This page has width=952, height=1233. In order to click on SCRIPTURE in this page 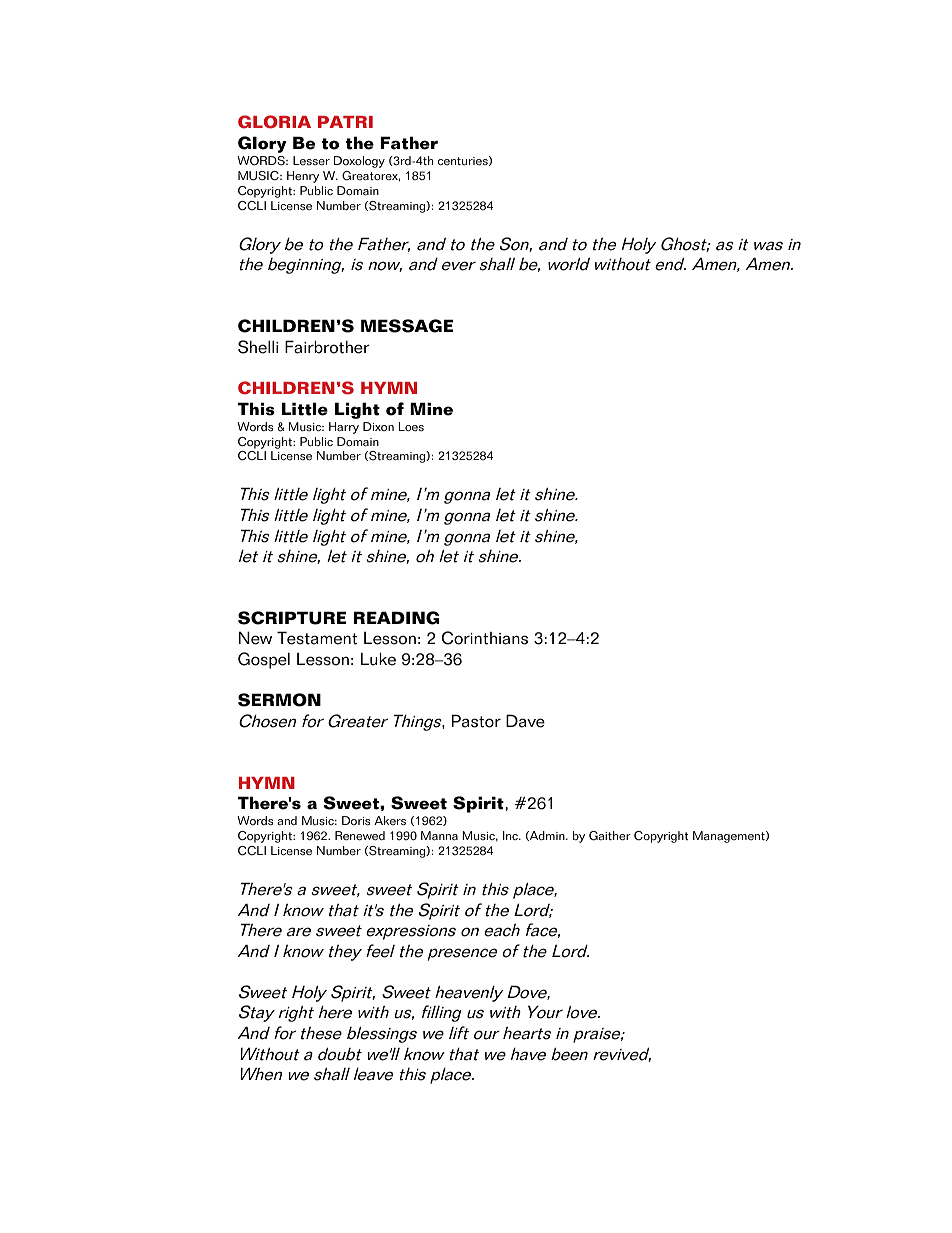, I will do `click(292, 618)`.
